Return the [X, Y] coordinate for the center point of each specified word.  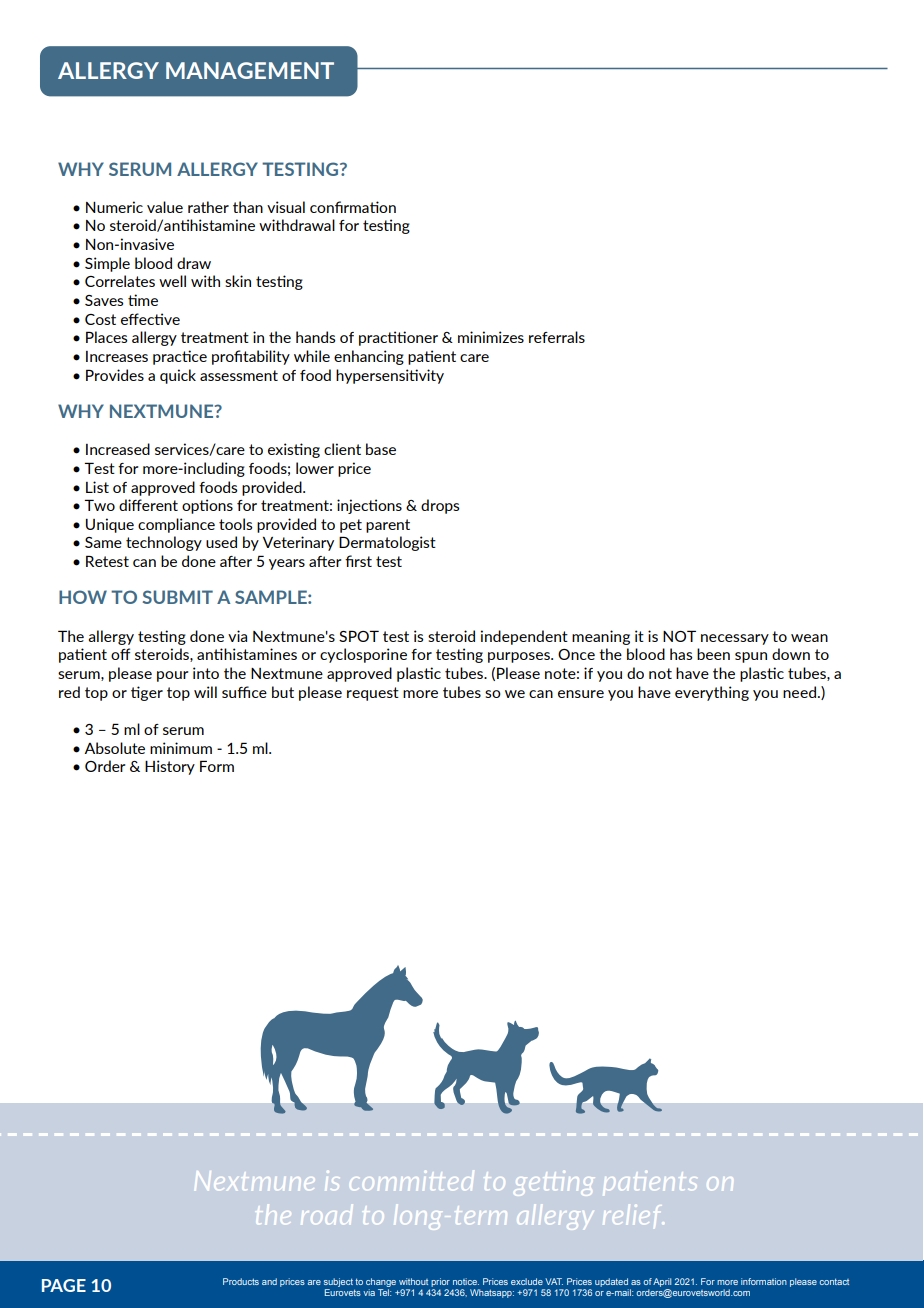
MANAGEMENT [250, 70]
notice [466, 1281]
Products [241, 1281]
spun [751, 657]
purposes [520, 657]
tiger [147, 693]
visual [286, 207]
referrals [557, 337]
